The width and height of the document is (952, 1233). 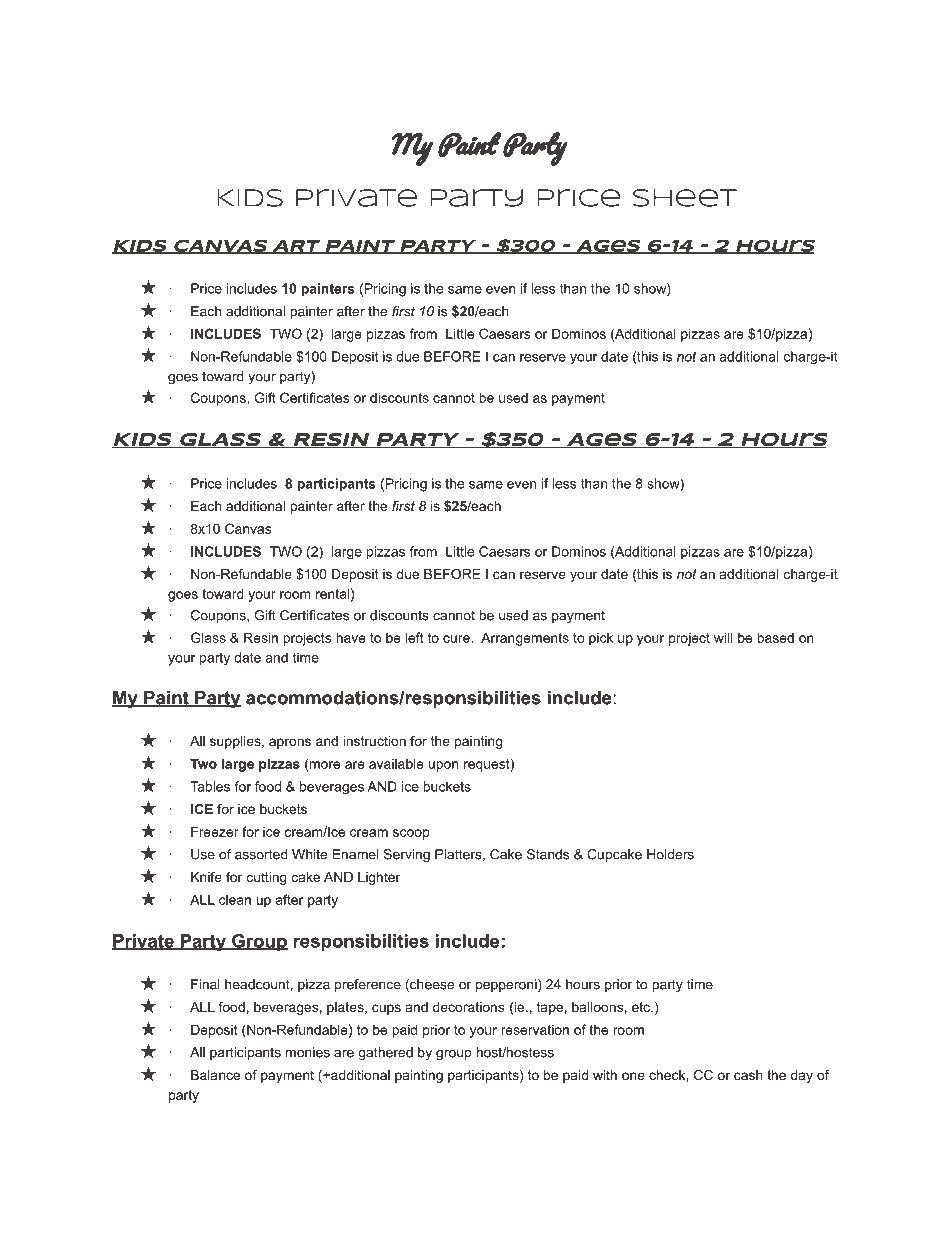 What do you see at coordinates (332, 593) in the document?
I see `rental` at bounding box center [332, 593].
